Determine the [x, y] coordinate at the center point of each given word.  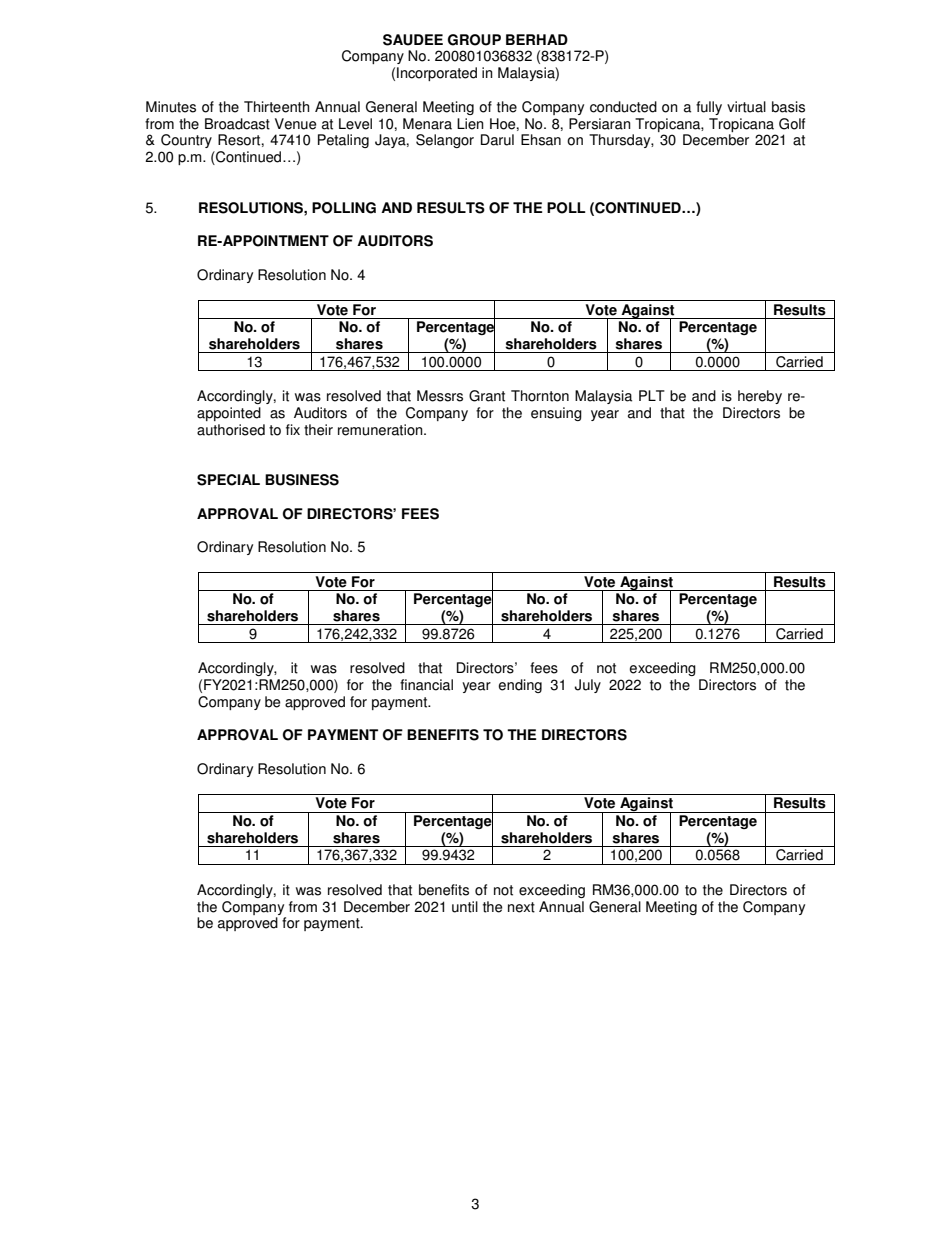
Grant [487, 396]
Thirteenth [276, 107]
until [465, 907]
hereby [760, 397]
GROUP [474, 40]
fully [709, 108]
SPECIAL [228, 480]
